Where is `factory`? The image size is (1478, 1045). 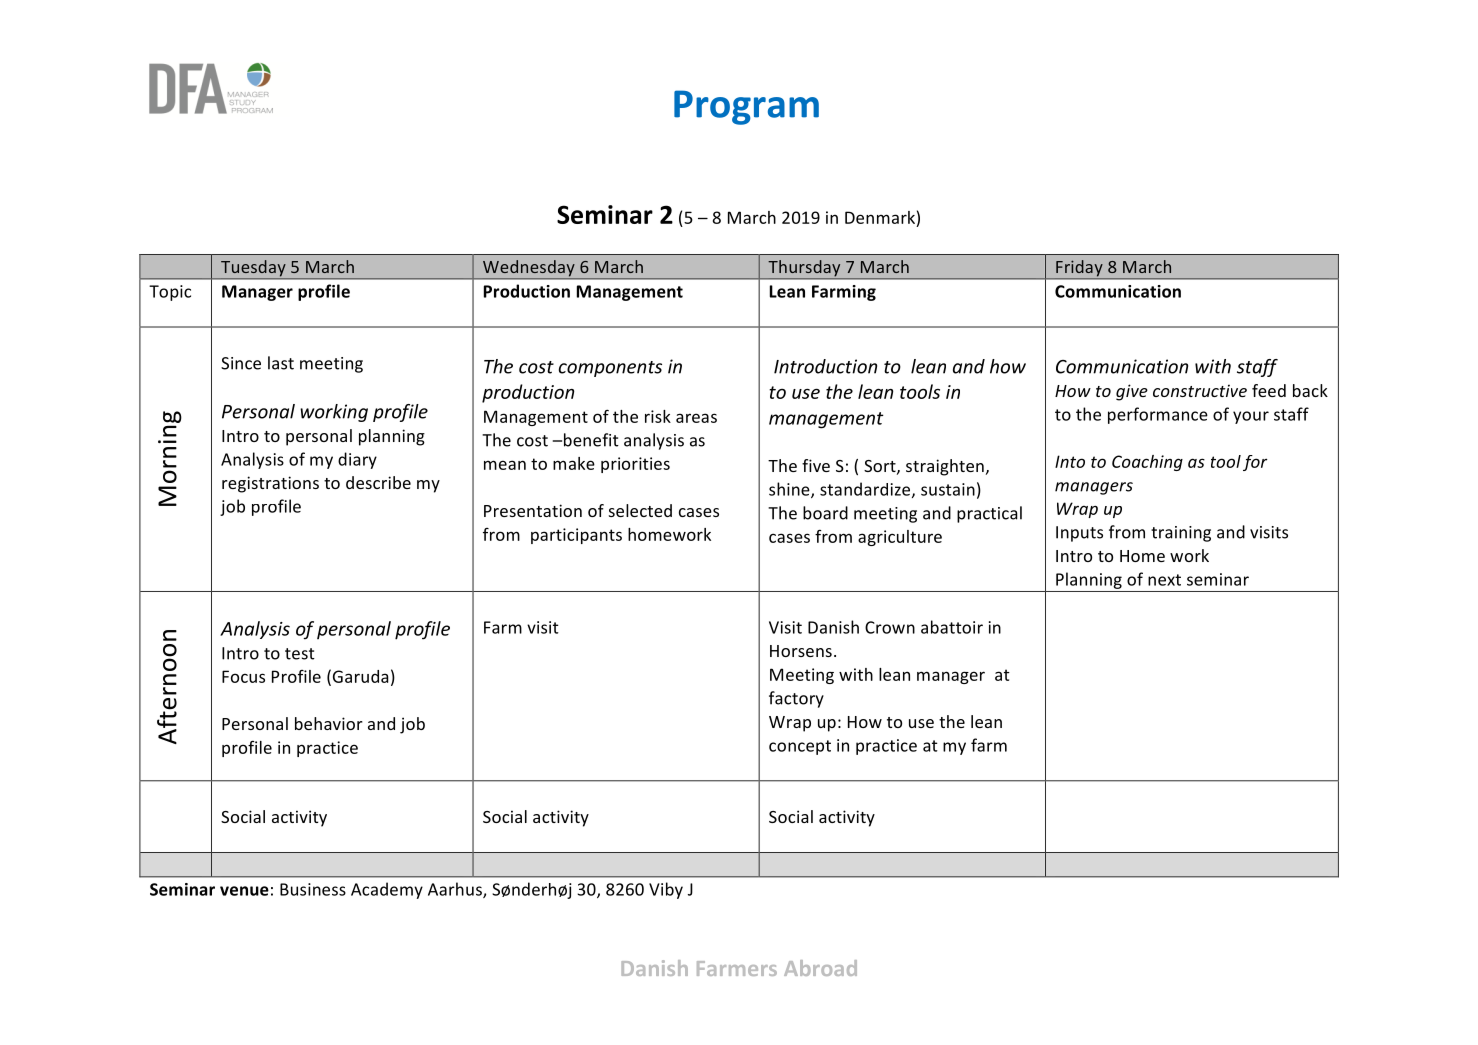
factory is located at coordinates (796, 699).
